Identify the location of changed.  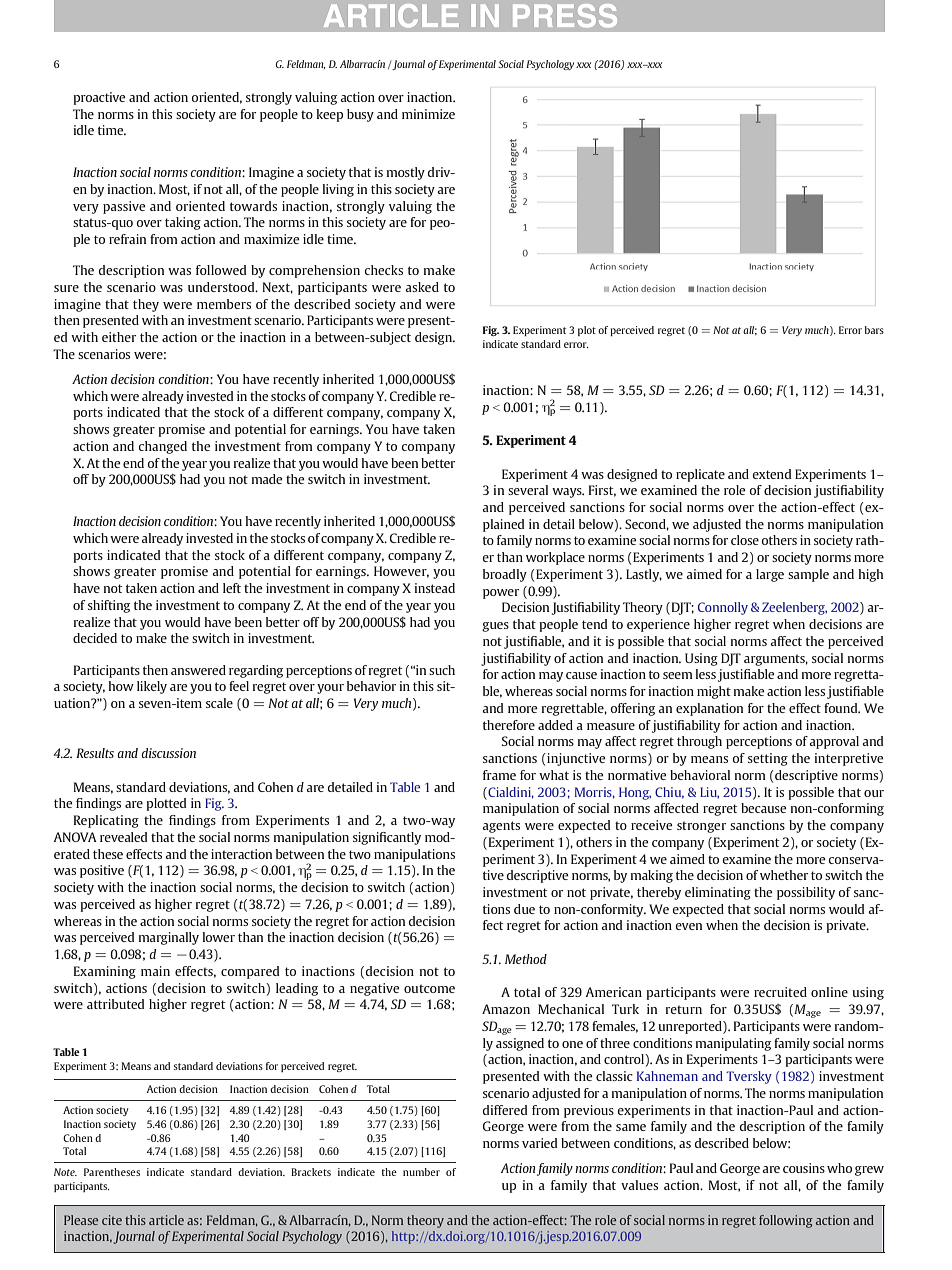
(162, 447).
